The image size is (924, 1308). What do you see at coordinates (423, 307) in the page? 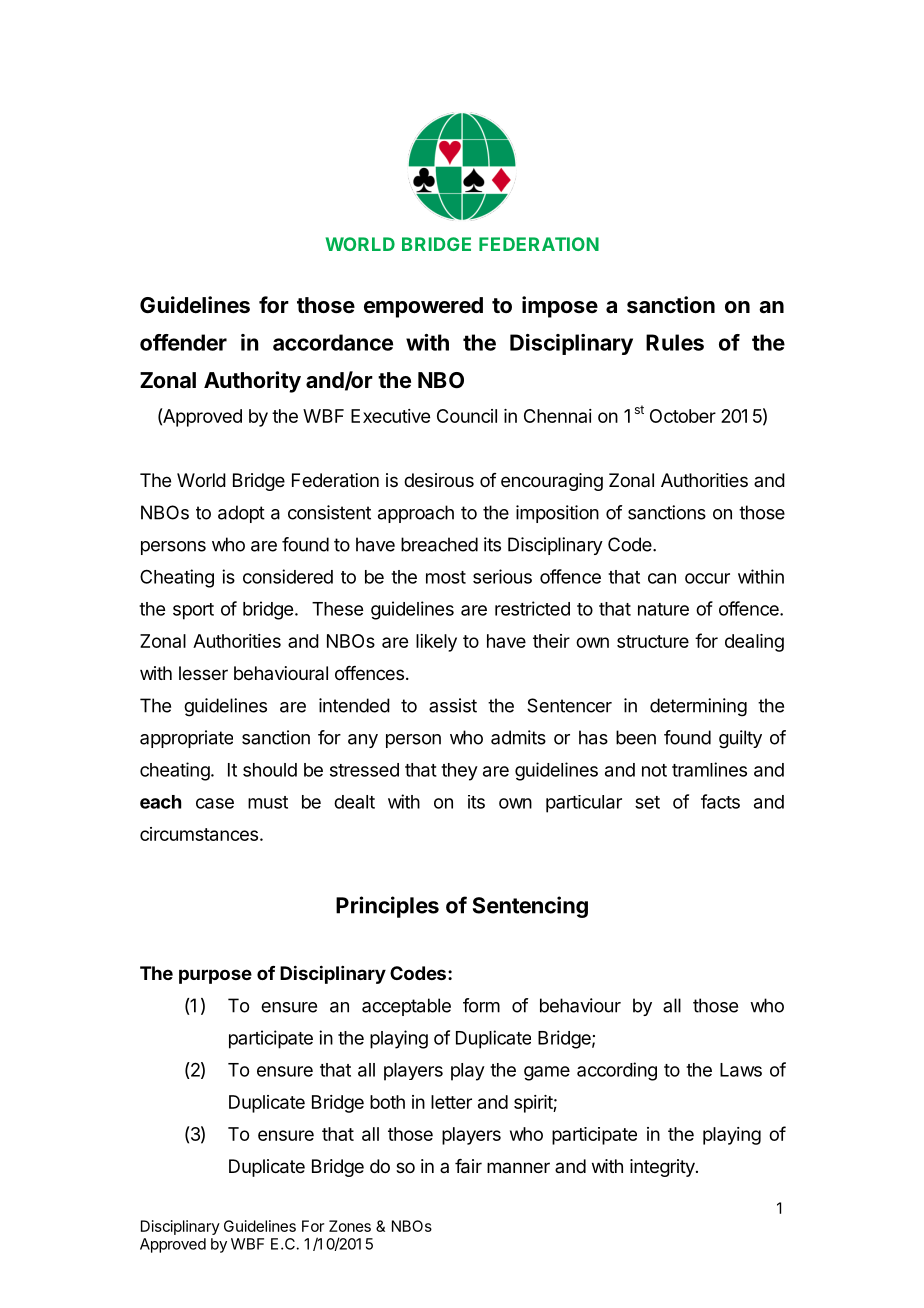
I see `empowered` at bounding box center [423, 307].
